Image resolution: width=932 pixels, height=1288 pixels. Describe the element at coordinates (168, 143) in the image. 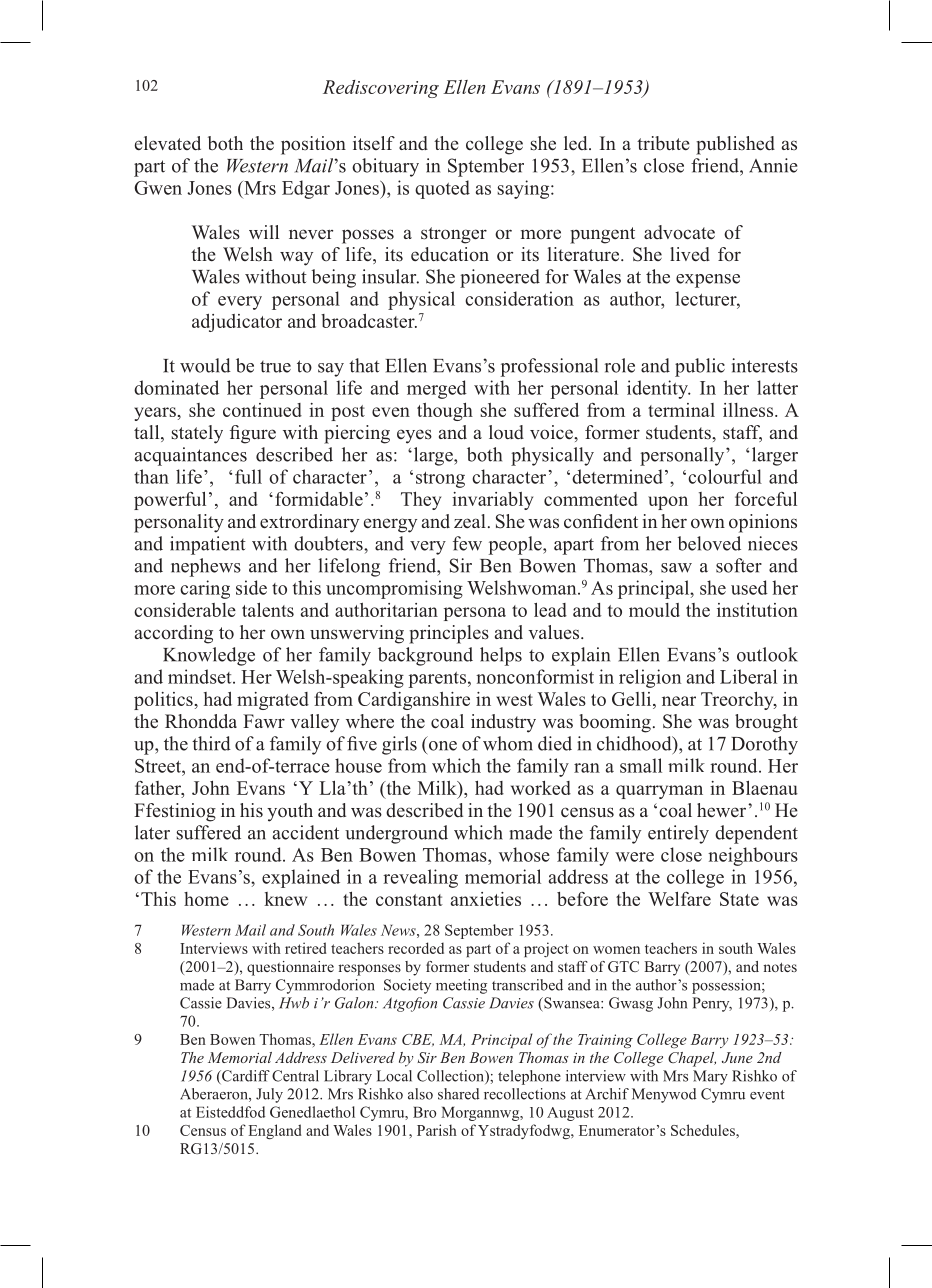

I see `elevated` at that location.
